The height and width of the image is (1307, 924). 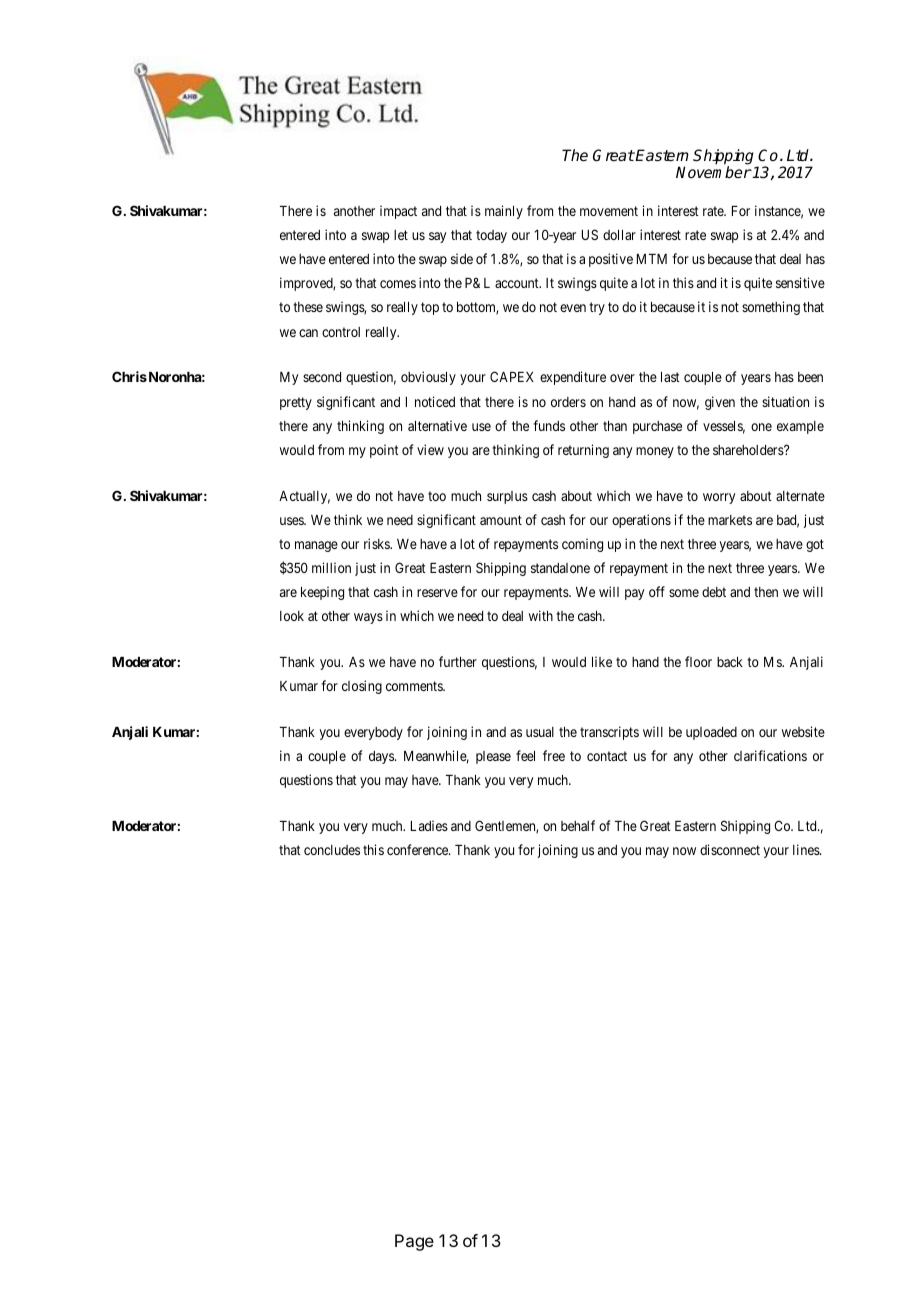 What do you see at coordinates (332, 850) in the image?
I see `concludes` at bounding box center [332, 850].
